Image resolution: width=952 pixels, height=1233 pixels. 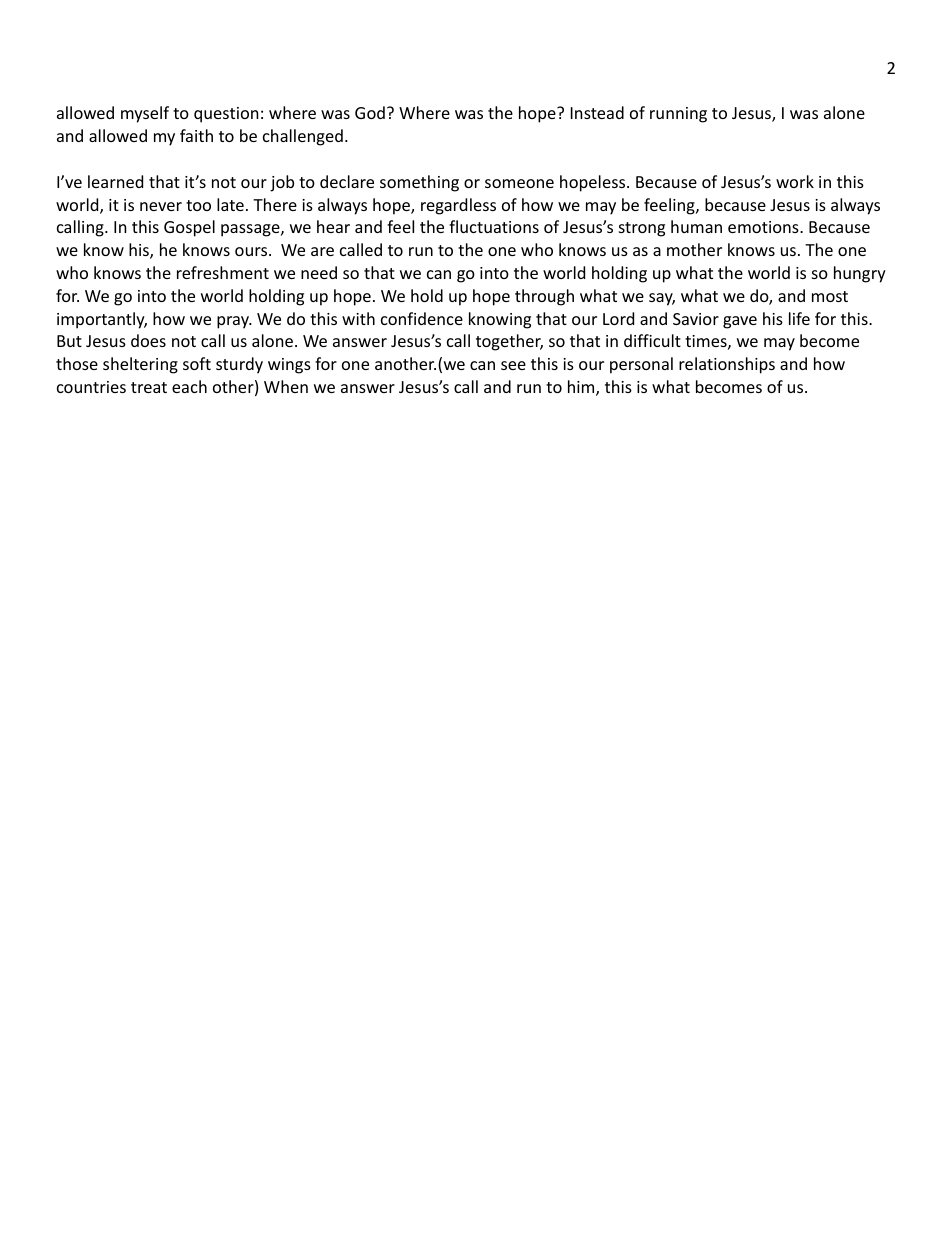 What do you see at coordinates (189, 386) in the screenshot?
I see `each` at bounding box center [189, 386].
